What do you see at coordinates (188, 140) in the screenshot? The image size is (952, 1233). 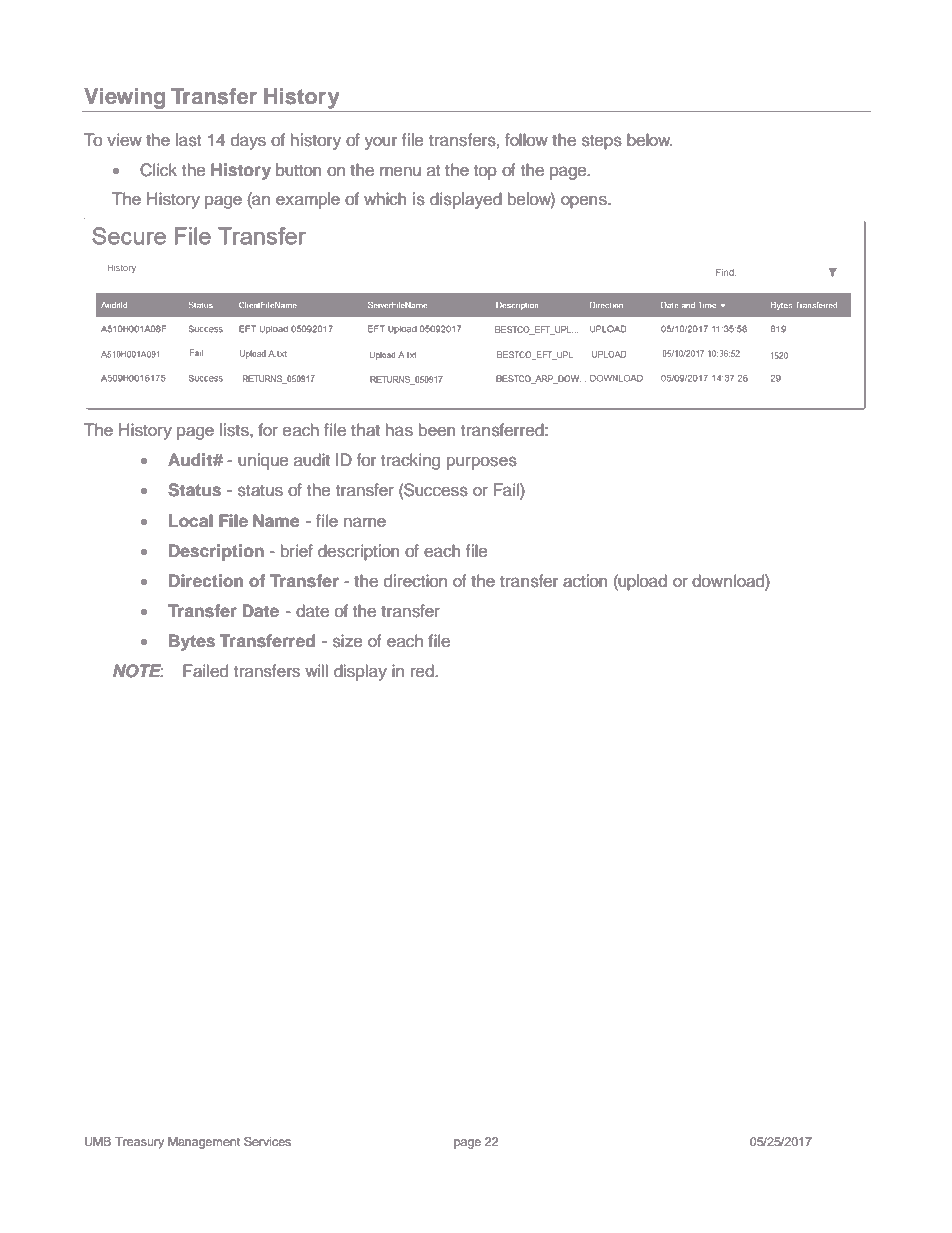 I see `last` at bounding box center [188, 140].
